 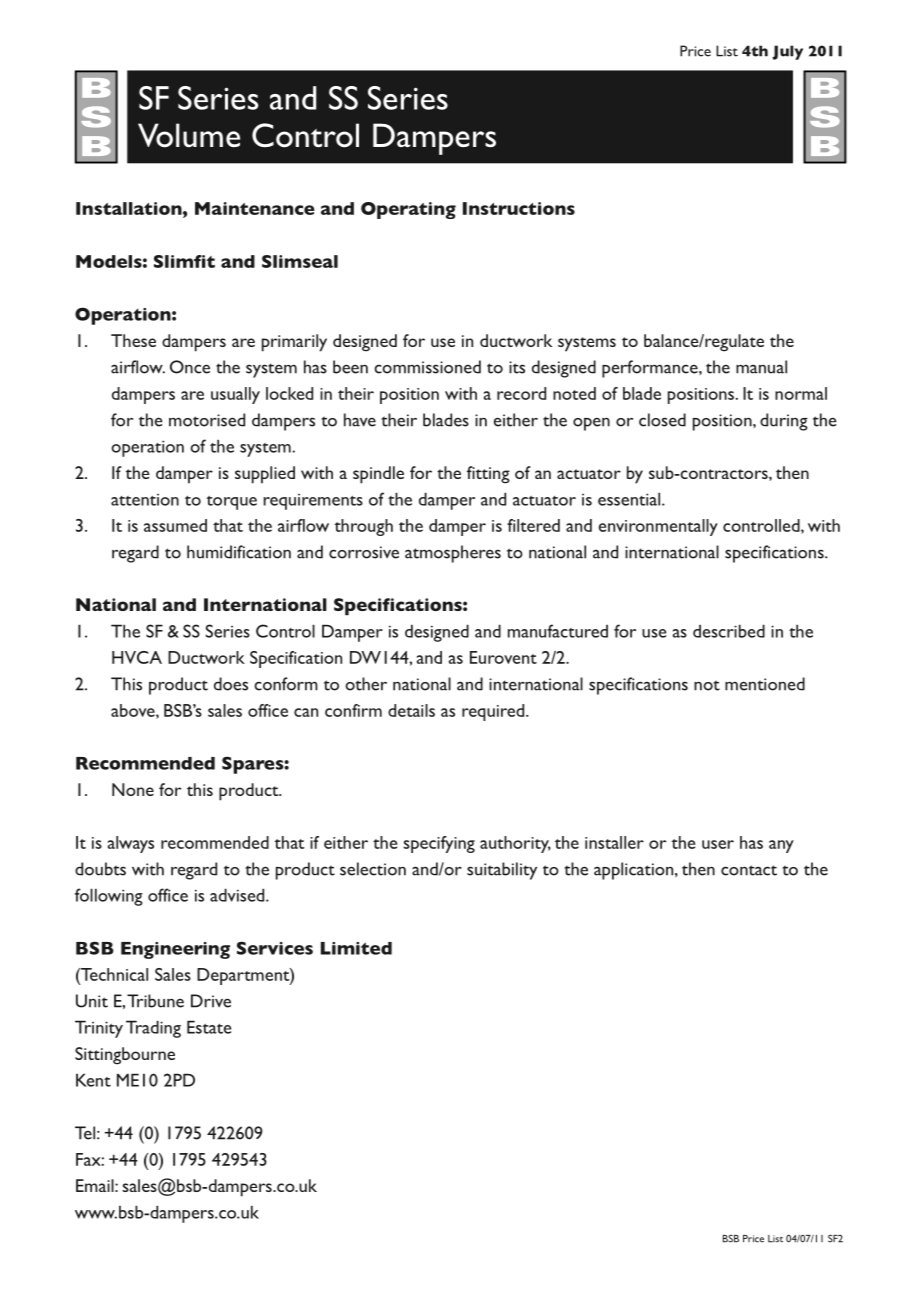 What do you see at coordinates (787, 52) in the page?
I see `July` at bounding box center [787, 52].
